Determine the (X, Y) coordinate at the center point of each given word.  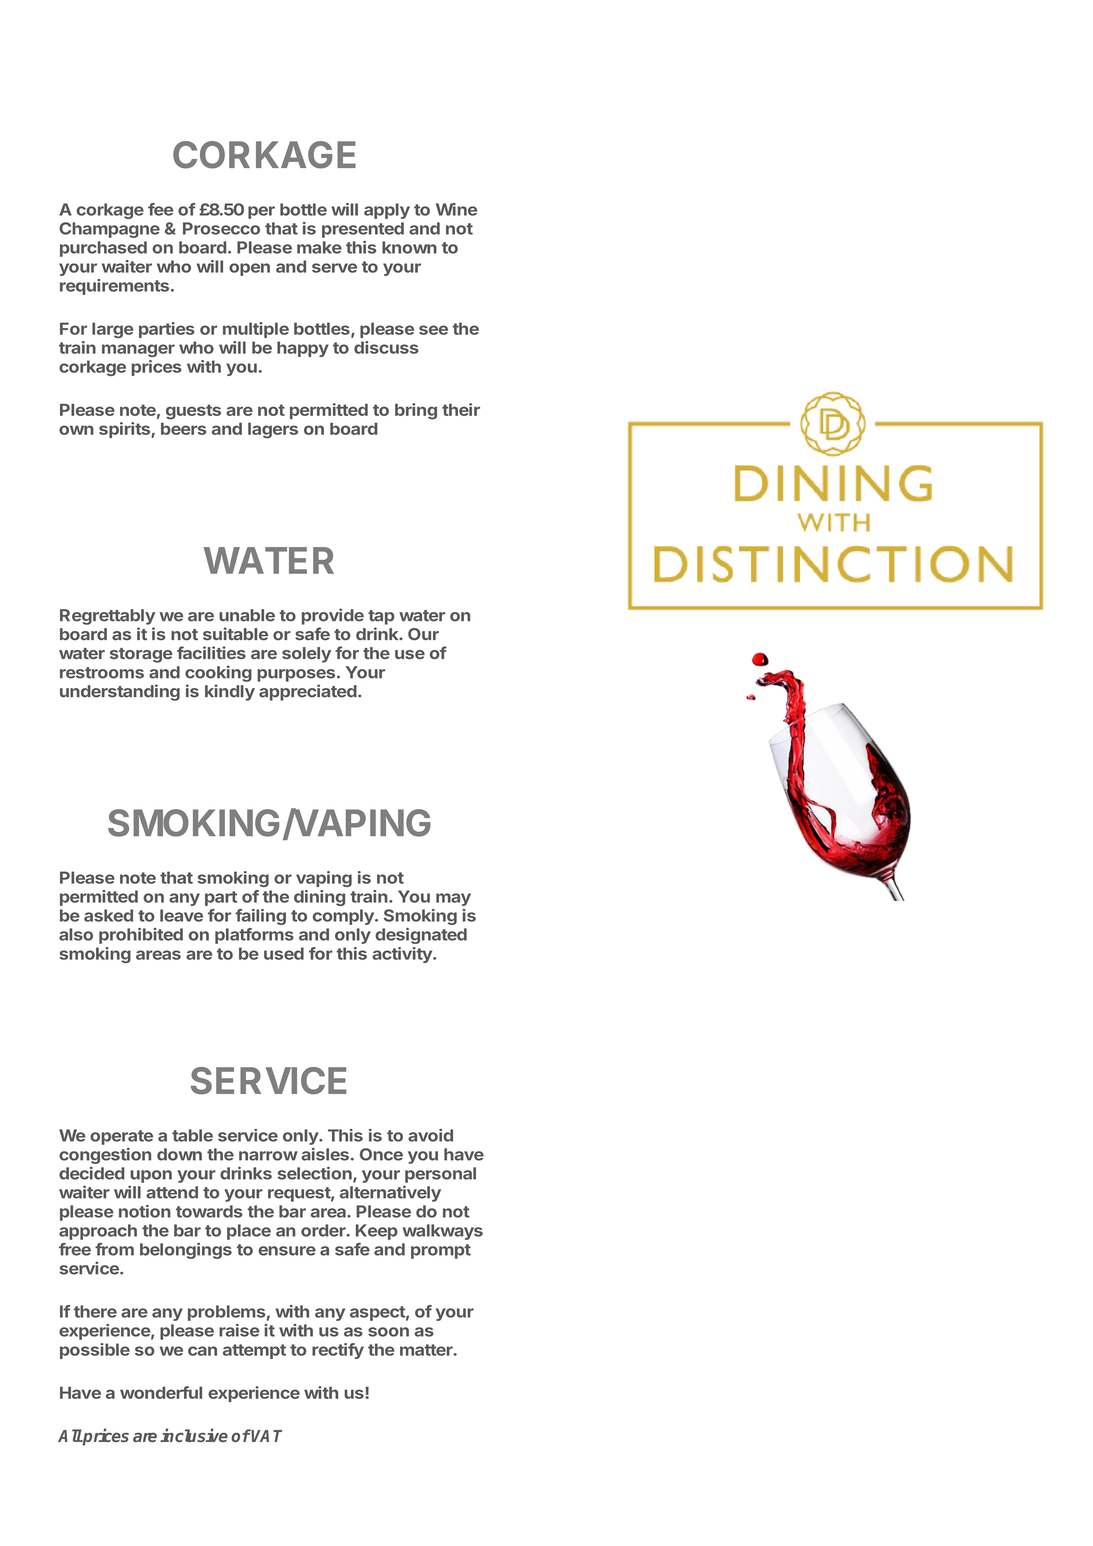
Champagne (109, 230)
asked (108, 915)
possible (95, 1351)
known (409, 247)
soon (388, 1332)
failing (260, 917)
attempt (254, 1351)
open (249, 269)
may (453, 899)
